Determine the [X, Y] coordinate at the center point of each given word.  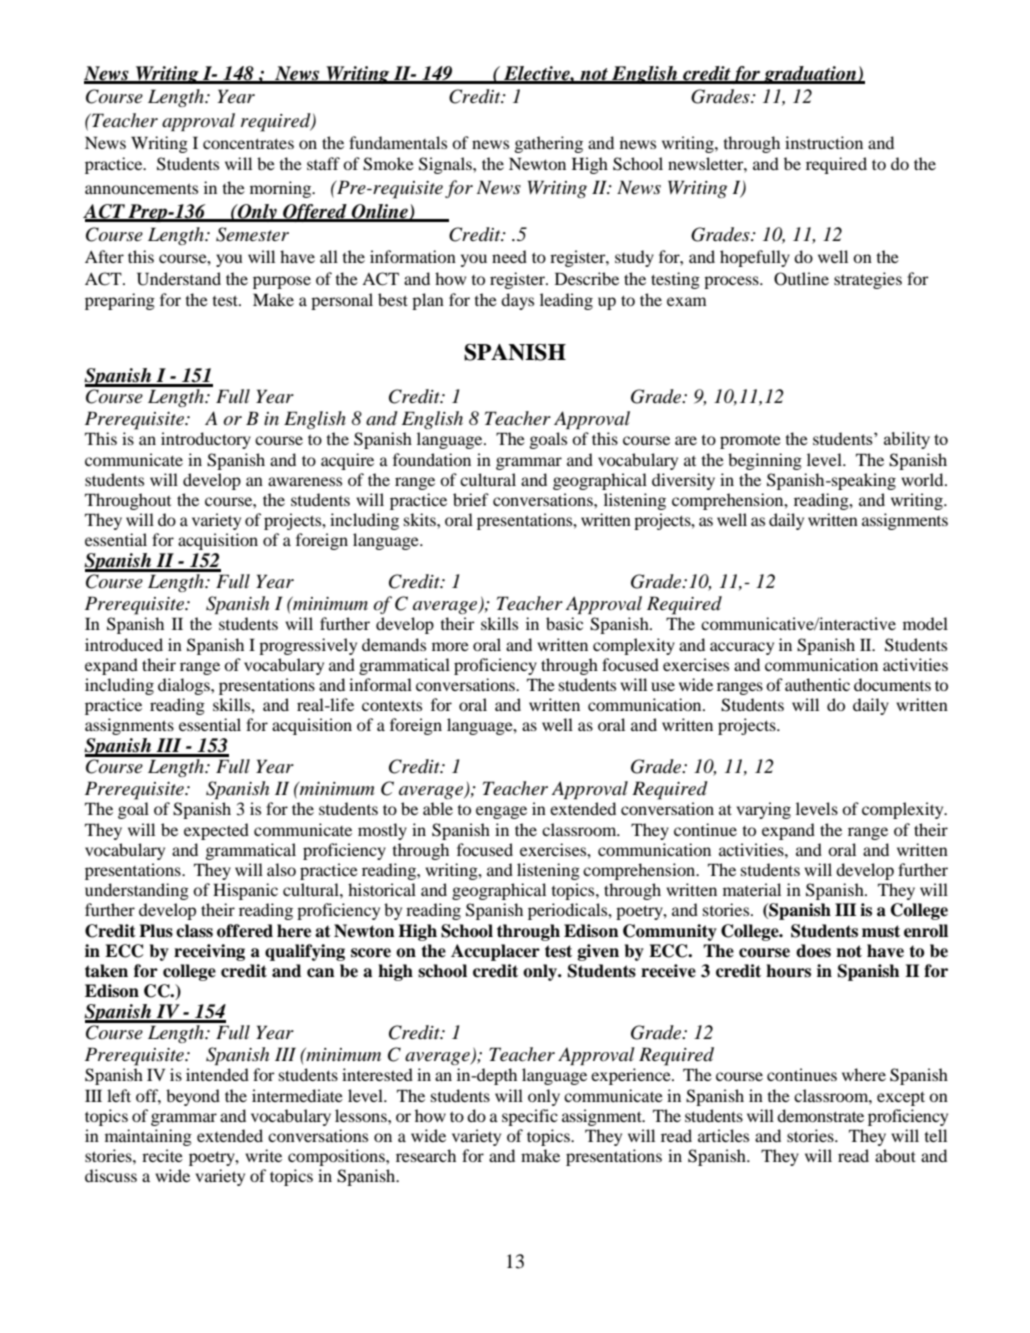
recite [162, 1155]
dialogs [185, 686]
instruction [824, 142]
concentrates [248, 143]
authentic [817, 684]
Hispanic [245, 891]
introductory [206, 440]
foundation [432, 459]
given [598, 952]
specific [530, 1117]
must [881, 931]
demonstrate [820, 1115]
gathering [549, 144]
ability [907, 440]
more [450, 646]
